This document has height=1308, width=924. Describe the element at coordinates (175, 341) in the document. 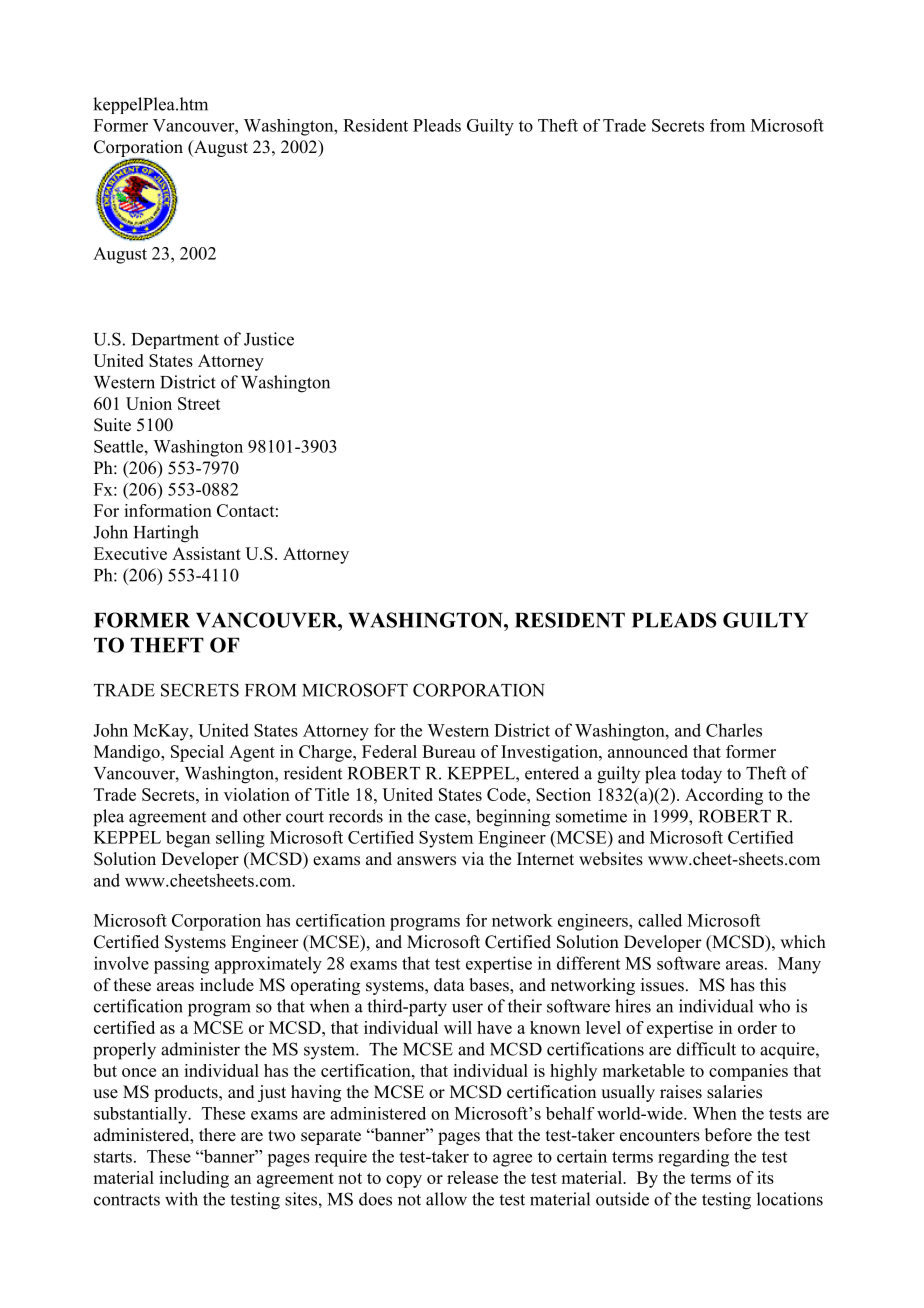

I see `Department` at that location.
